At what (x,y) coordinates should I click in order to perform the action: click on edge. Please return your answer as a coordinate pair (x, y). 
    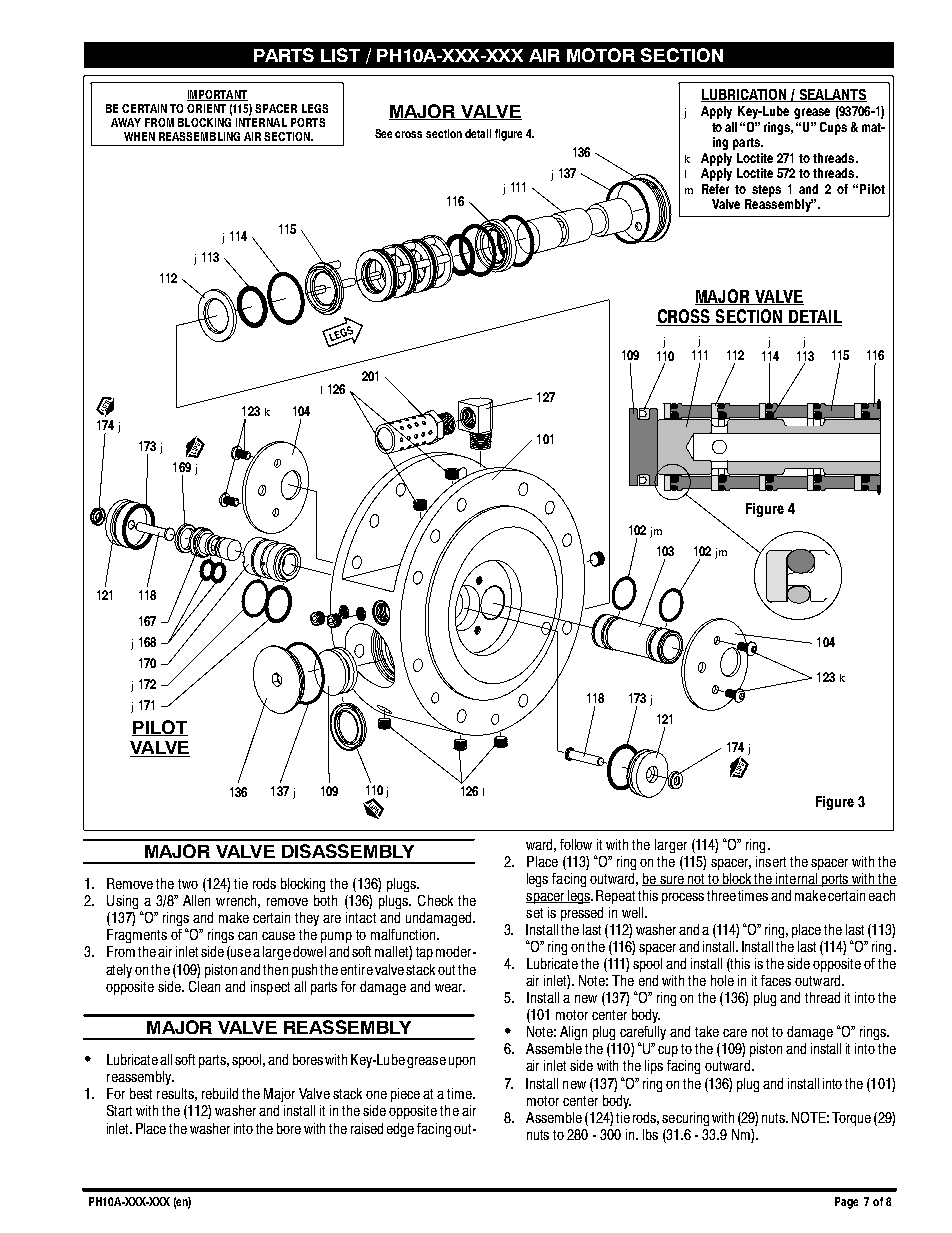
    Looking at the image, I should click on (400, 1130).
